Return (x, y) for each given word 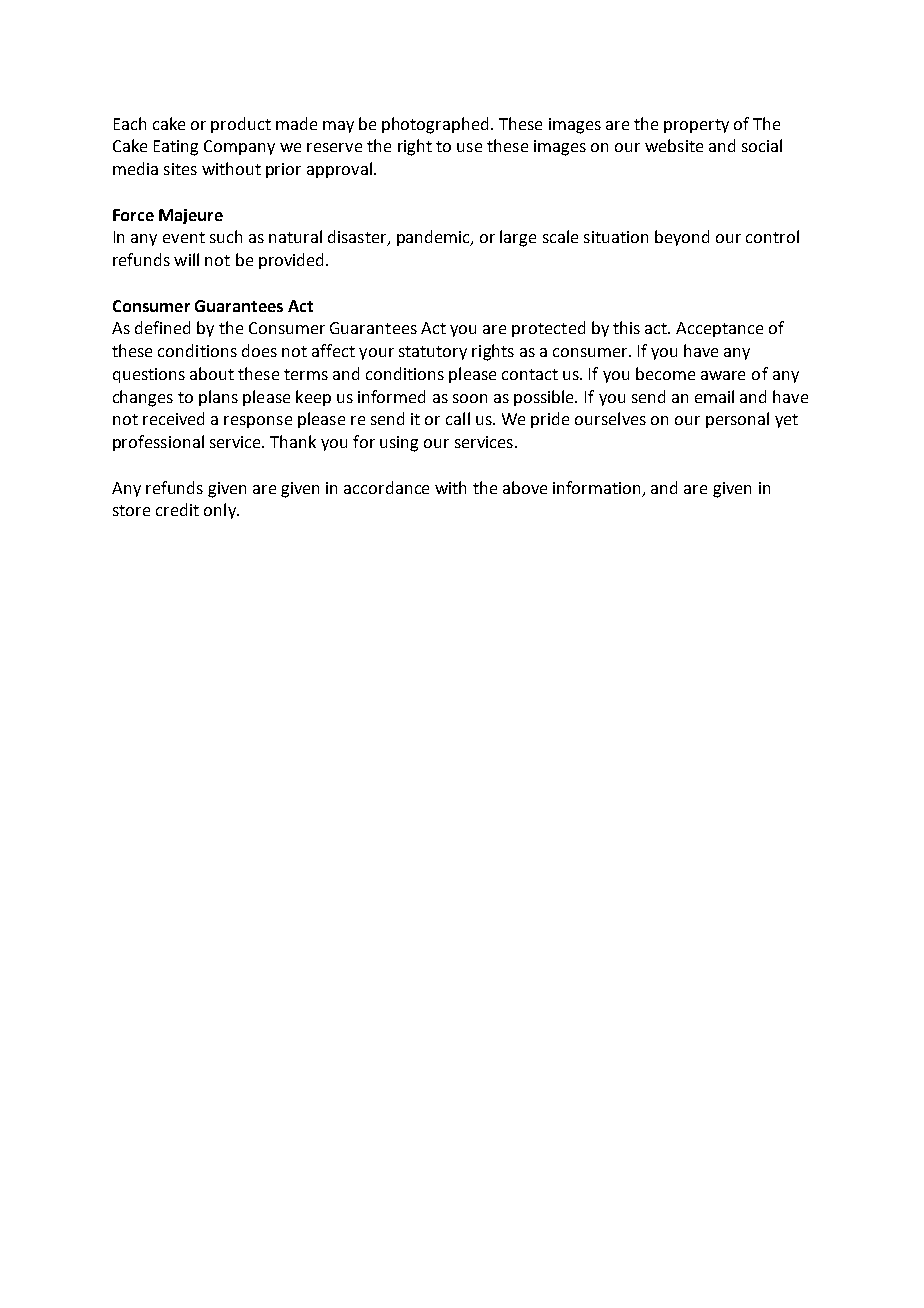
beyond (682, 238)
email (714, 396)
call (458, 418)
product (241, 125)
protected (548, 329)
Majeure (191, 216)
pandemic (434, 238)
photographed (435, 125)
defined (162, 327)
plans (218, 398)
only (221, 511)
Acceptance (719, 329)
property (696, 126)
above (525, 487)
